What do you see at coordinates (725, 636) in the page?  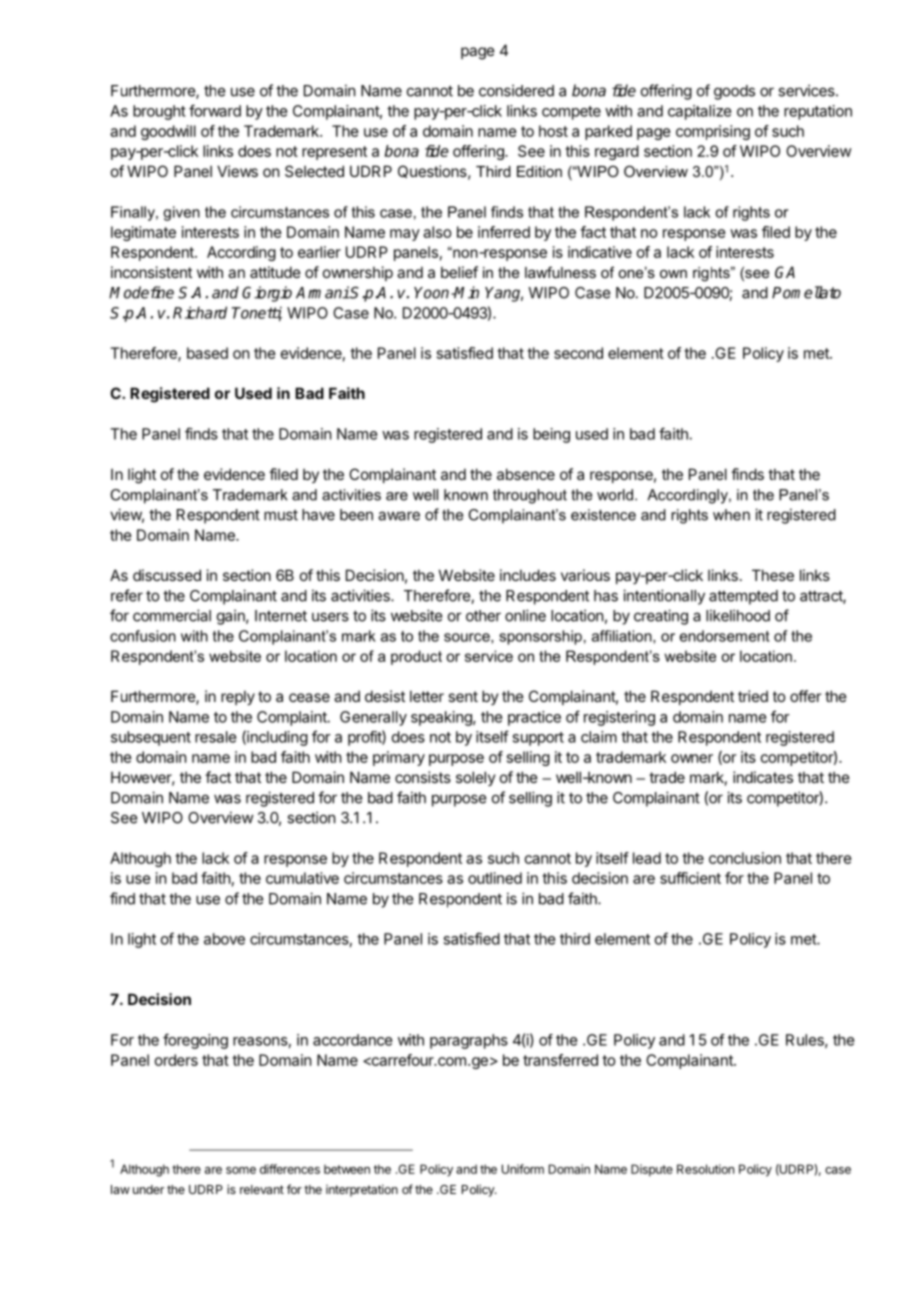 I see `endorsement` at bounding box center [725, 636].
